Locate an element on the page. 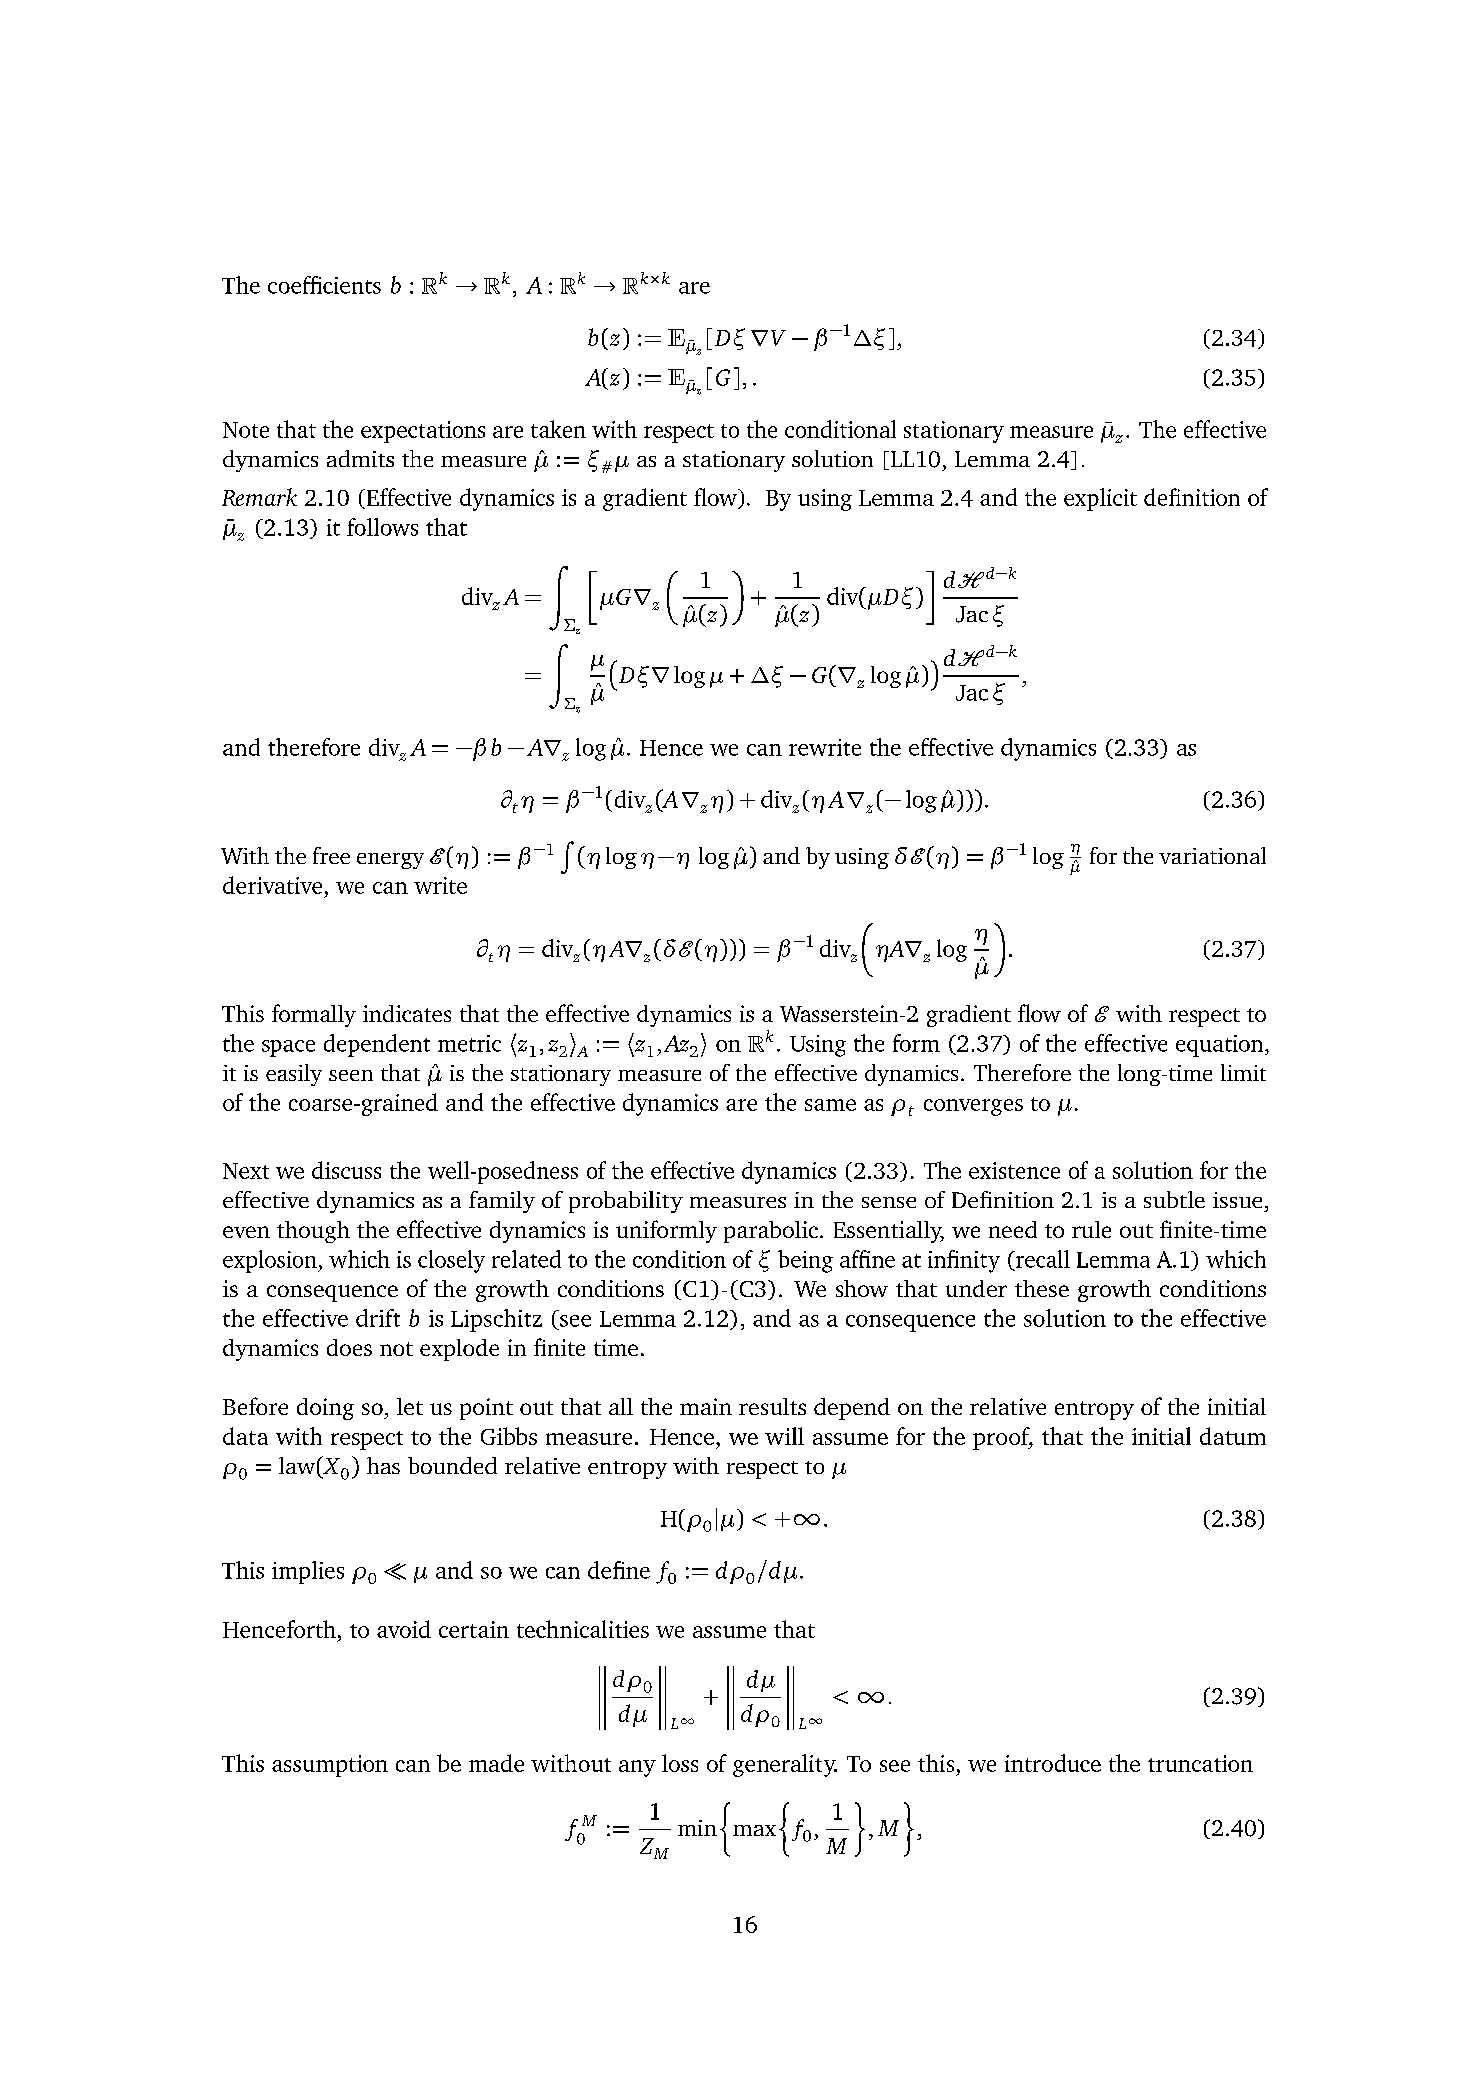  same is located at coordinates (830, 1105).
